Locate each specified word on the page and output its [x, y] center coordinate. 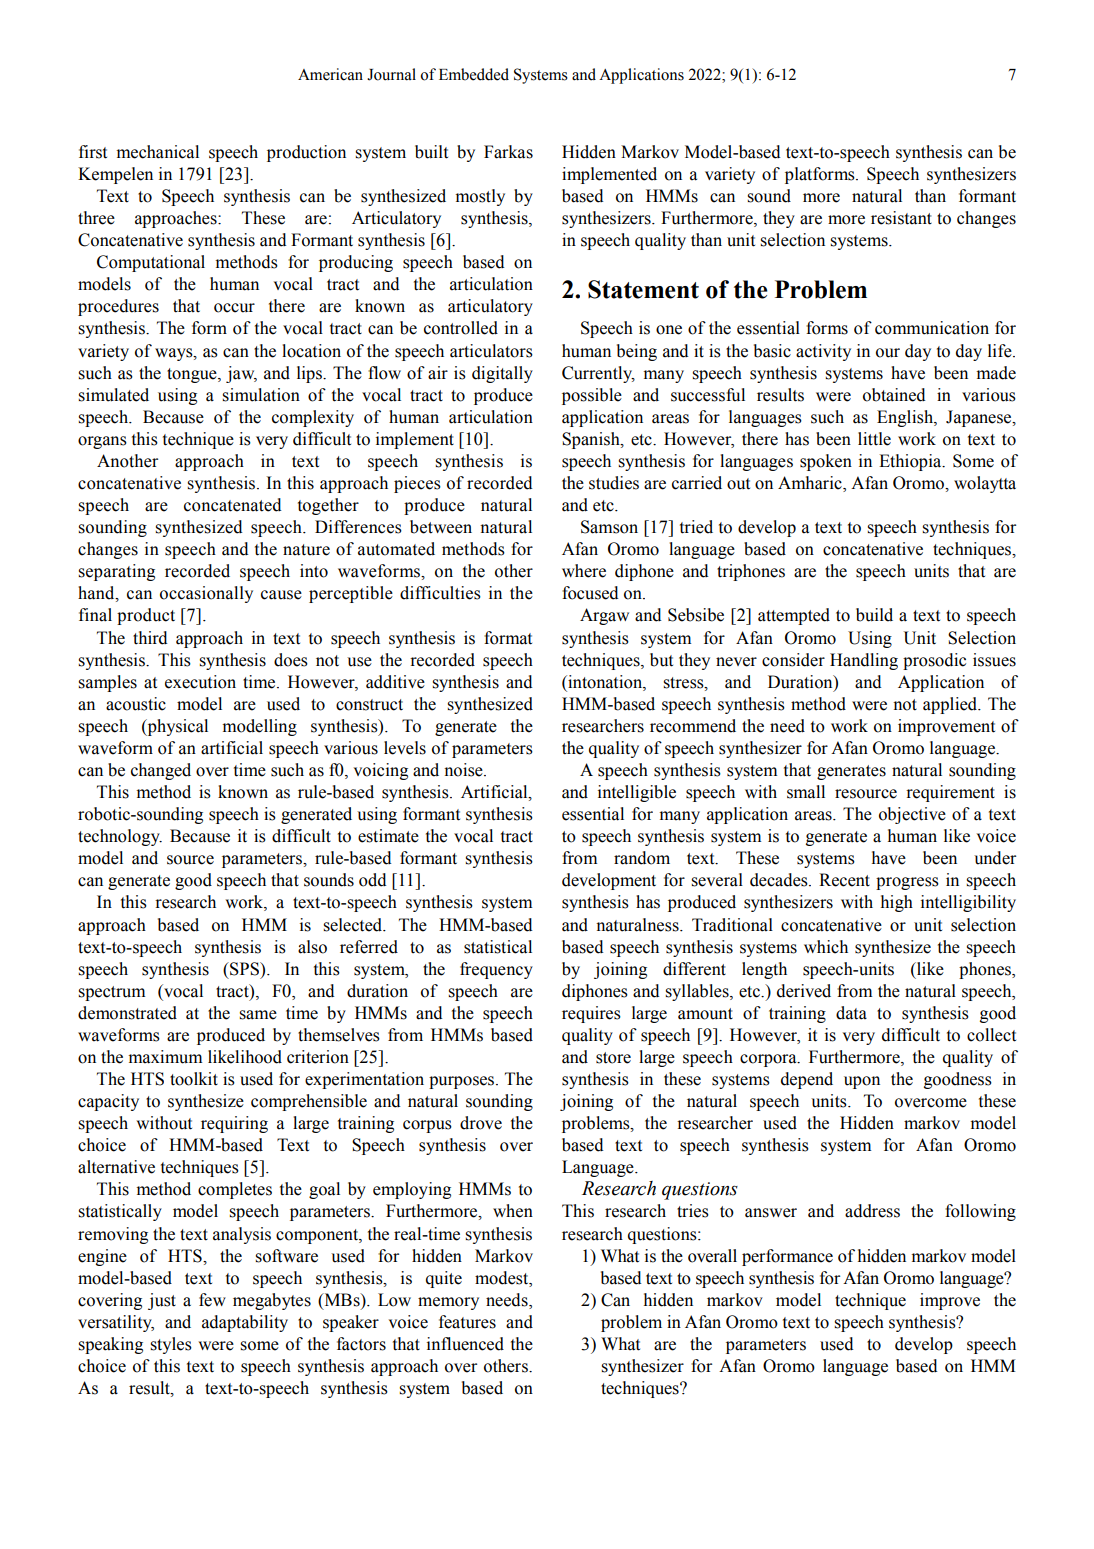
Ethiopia [911, 462]
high [897, 903]
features [467, 1322]
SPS [244, 969]
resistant [901, 218]
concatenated [233, 505]
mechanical [158, 152]
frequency [496, 970]
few [212, 1300]
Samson [609, 527]
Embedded [474, 74]
